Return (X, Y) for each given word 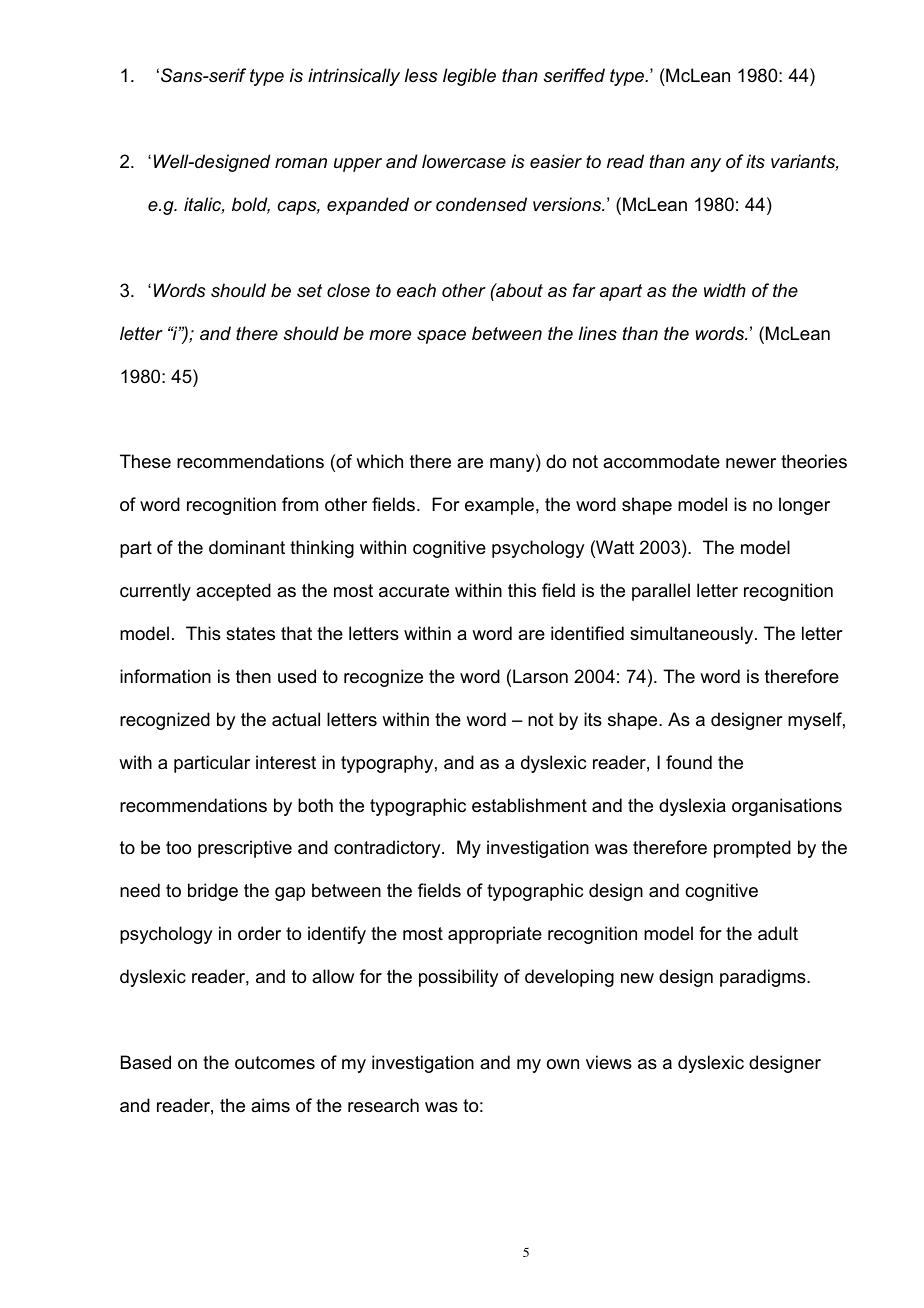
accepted (233, 592)
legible (469, 77)
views (609, 1062)
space (441, 337)
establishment (529, 805)
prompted (752, 849)
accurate (414, 591)
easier (556, 161)
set (309, 291)
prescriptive (245, 849)
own (563, 1064)
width (725, 290)
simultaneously (693, 635)
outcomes (275, 1063)
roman (301, 163)
